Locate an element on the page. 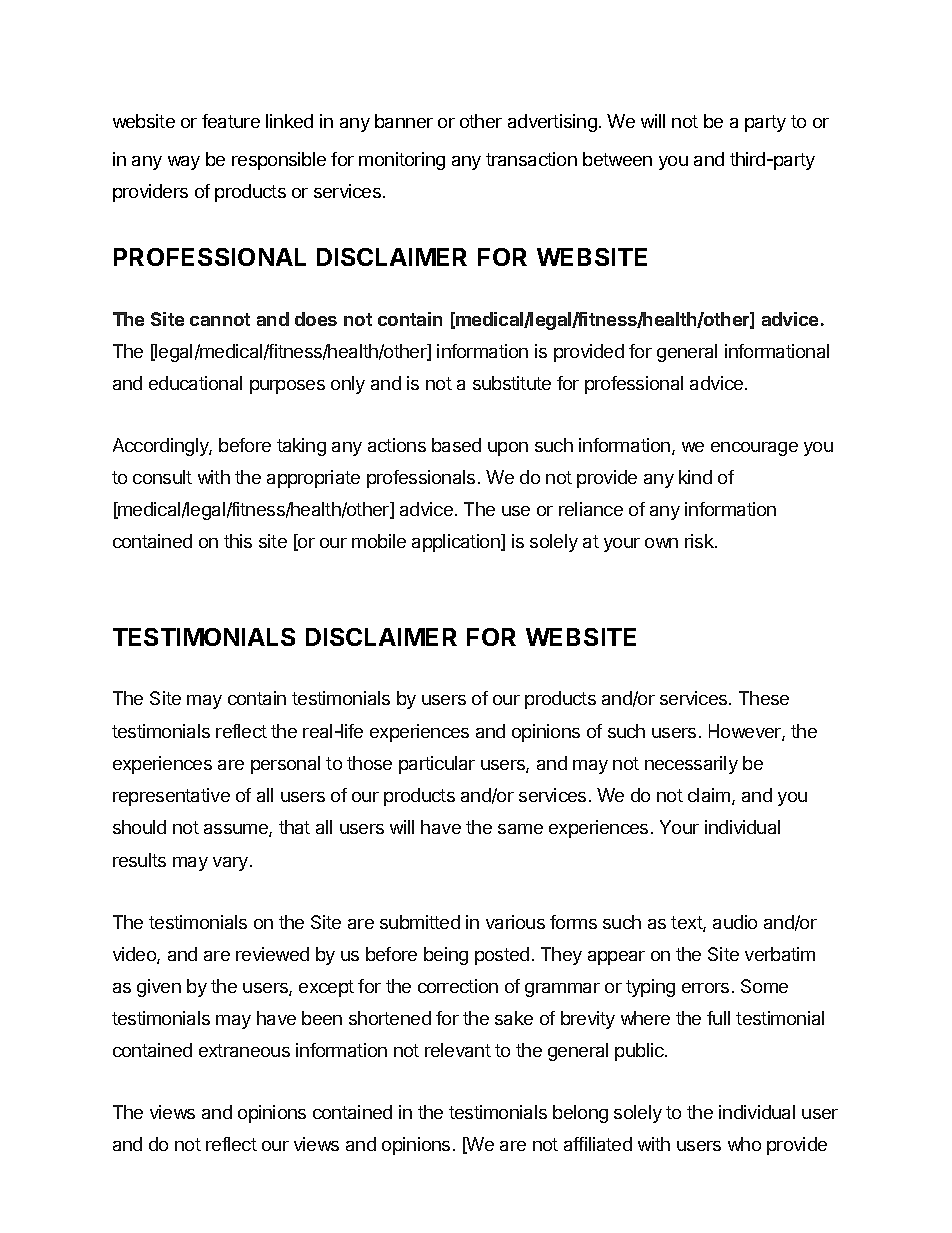 The width and height of the image is (952, 1233). extraneous is located at coordinates (244, 1050).
